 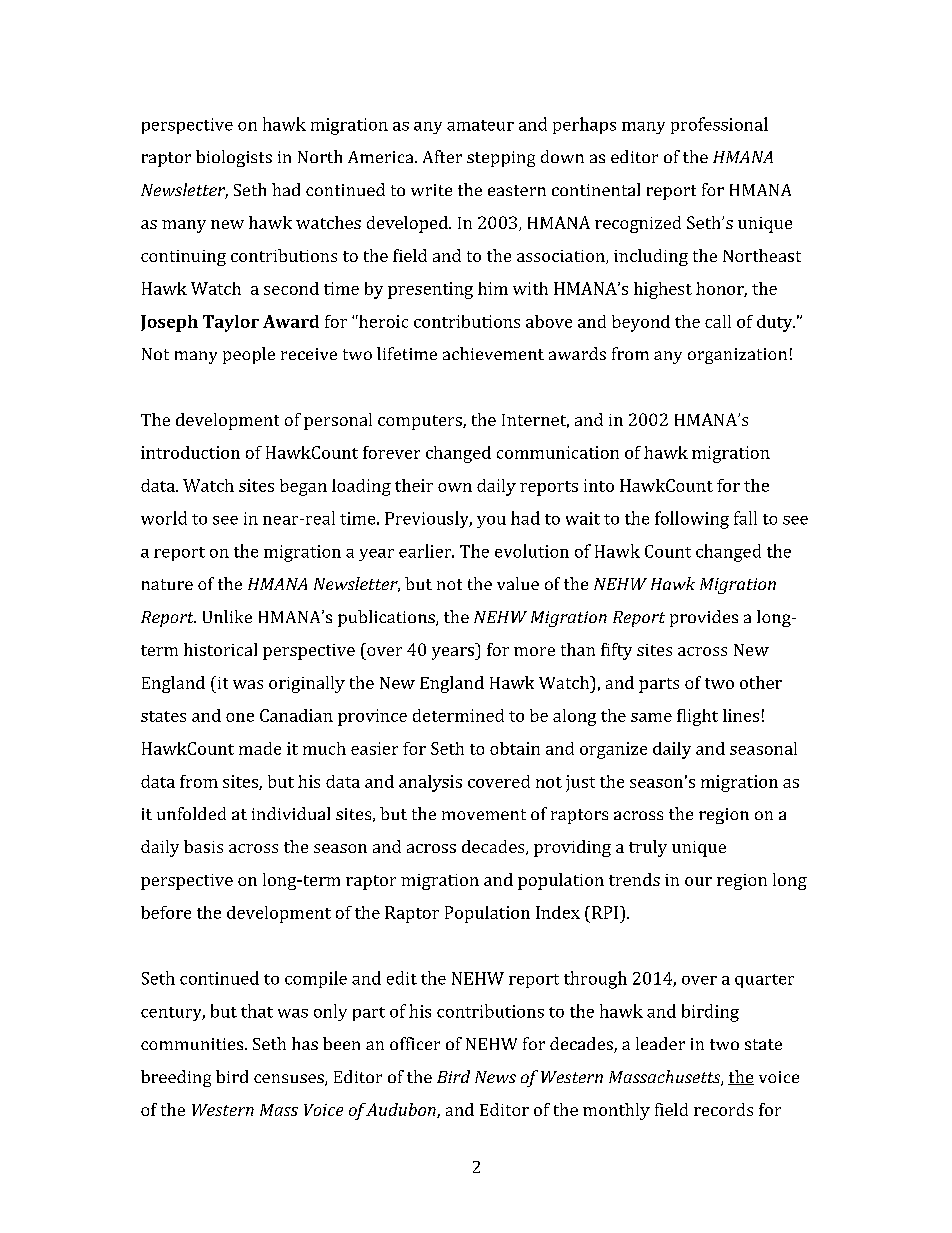 I want to click on value, so click(x=518, y=583).
